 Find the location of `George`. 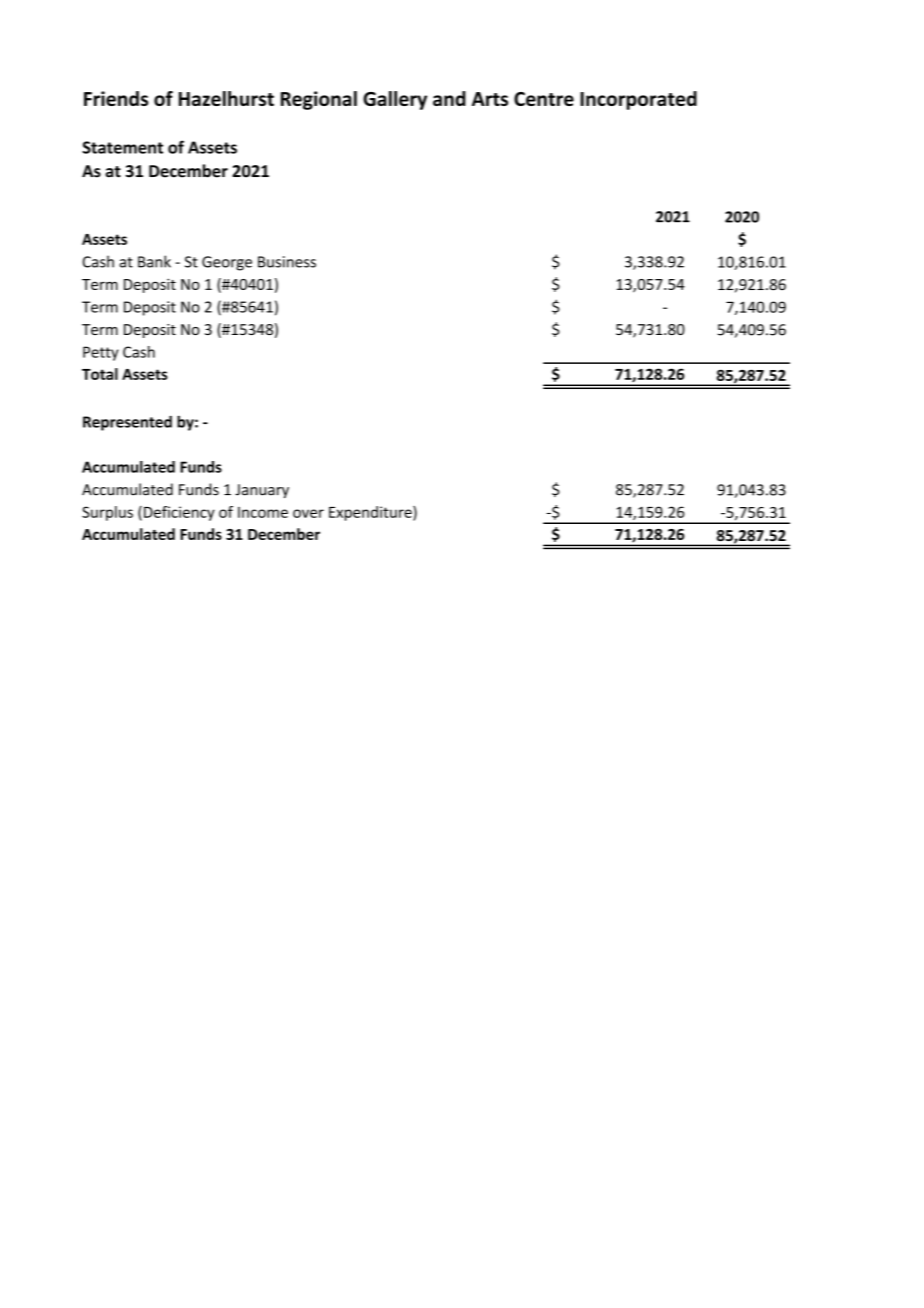

George is located at coordinates (227, 263).
